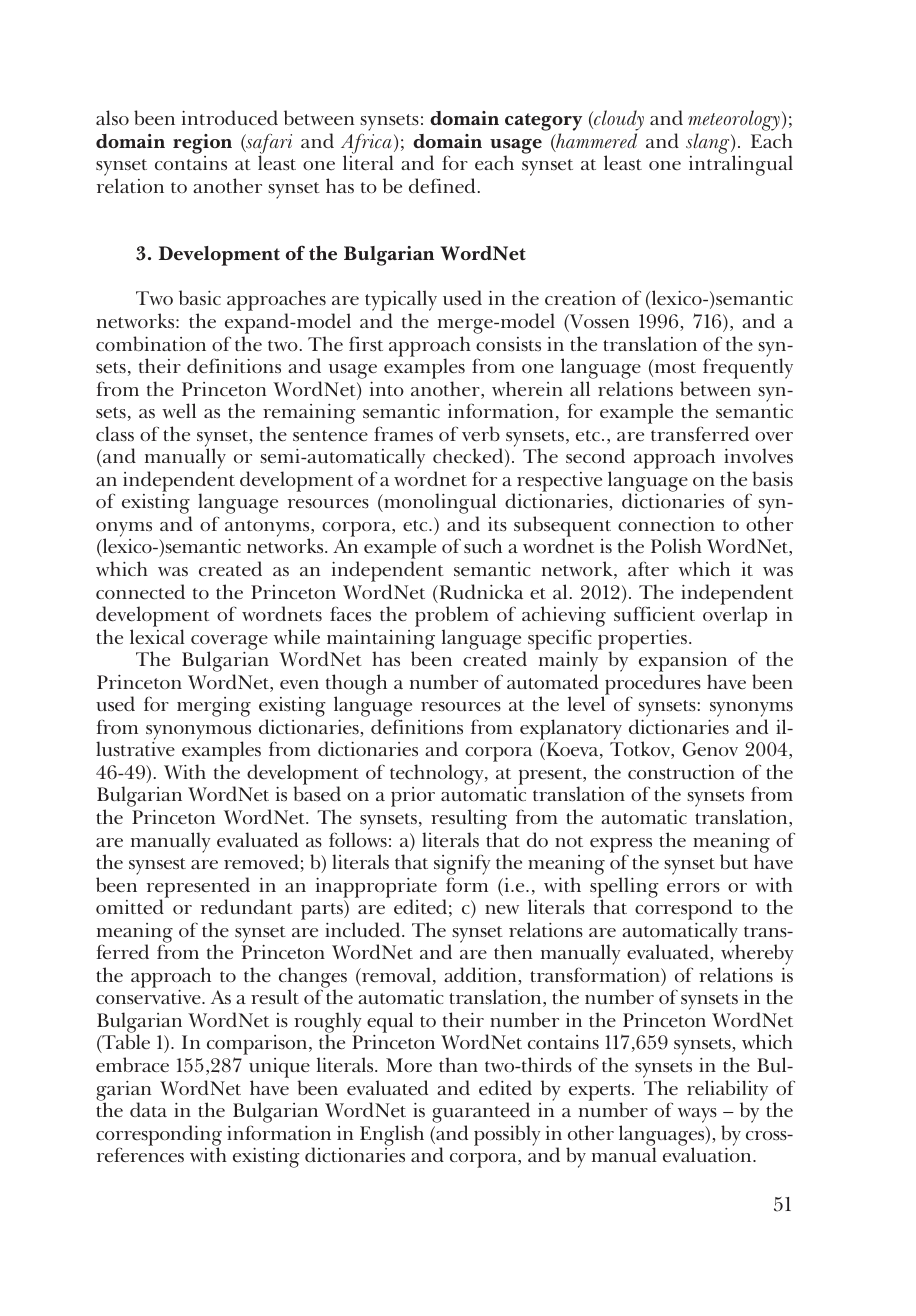 The width and height of the page is (916, 1316). What do you see at coordinates (442, 186) in the page?
I see `defined` at bounding box center [442, 186].
